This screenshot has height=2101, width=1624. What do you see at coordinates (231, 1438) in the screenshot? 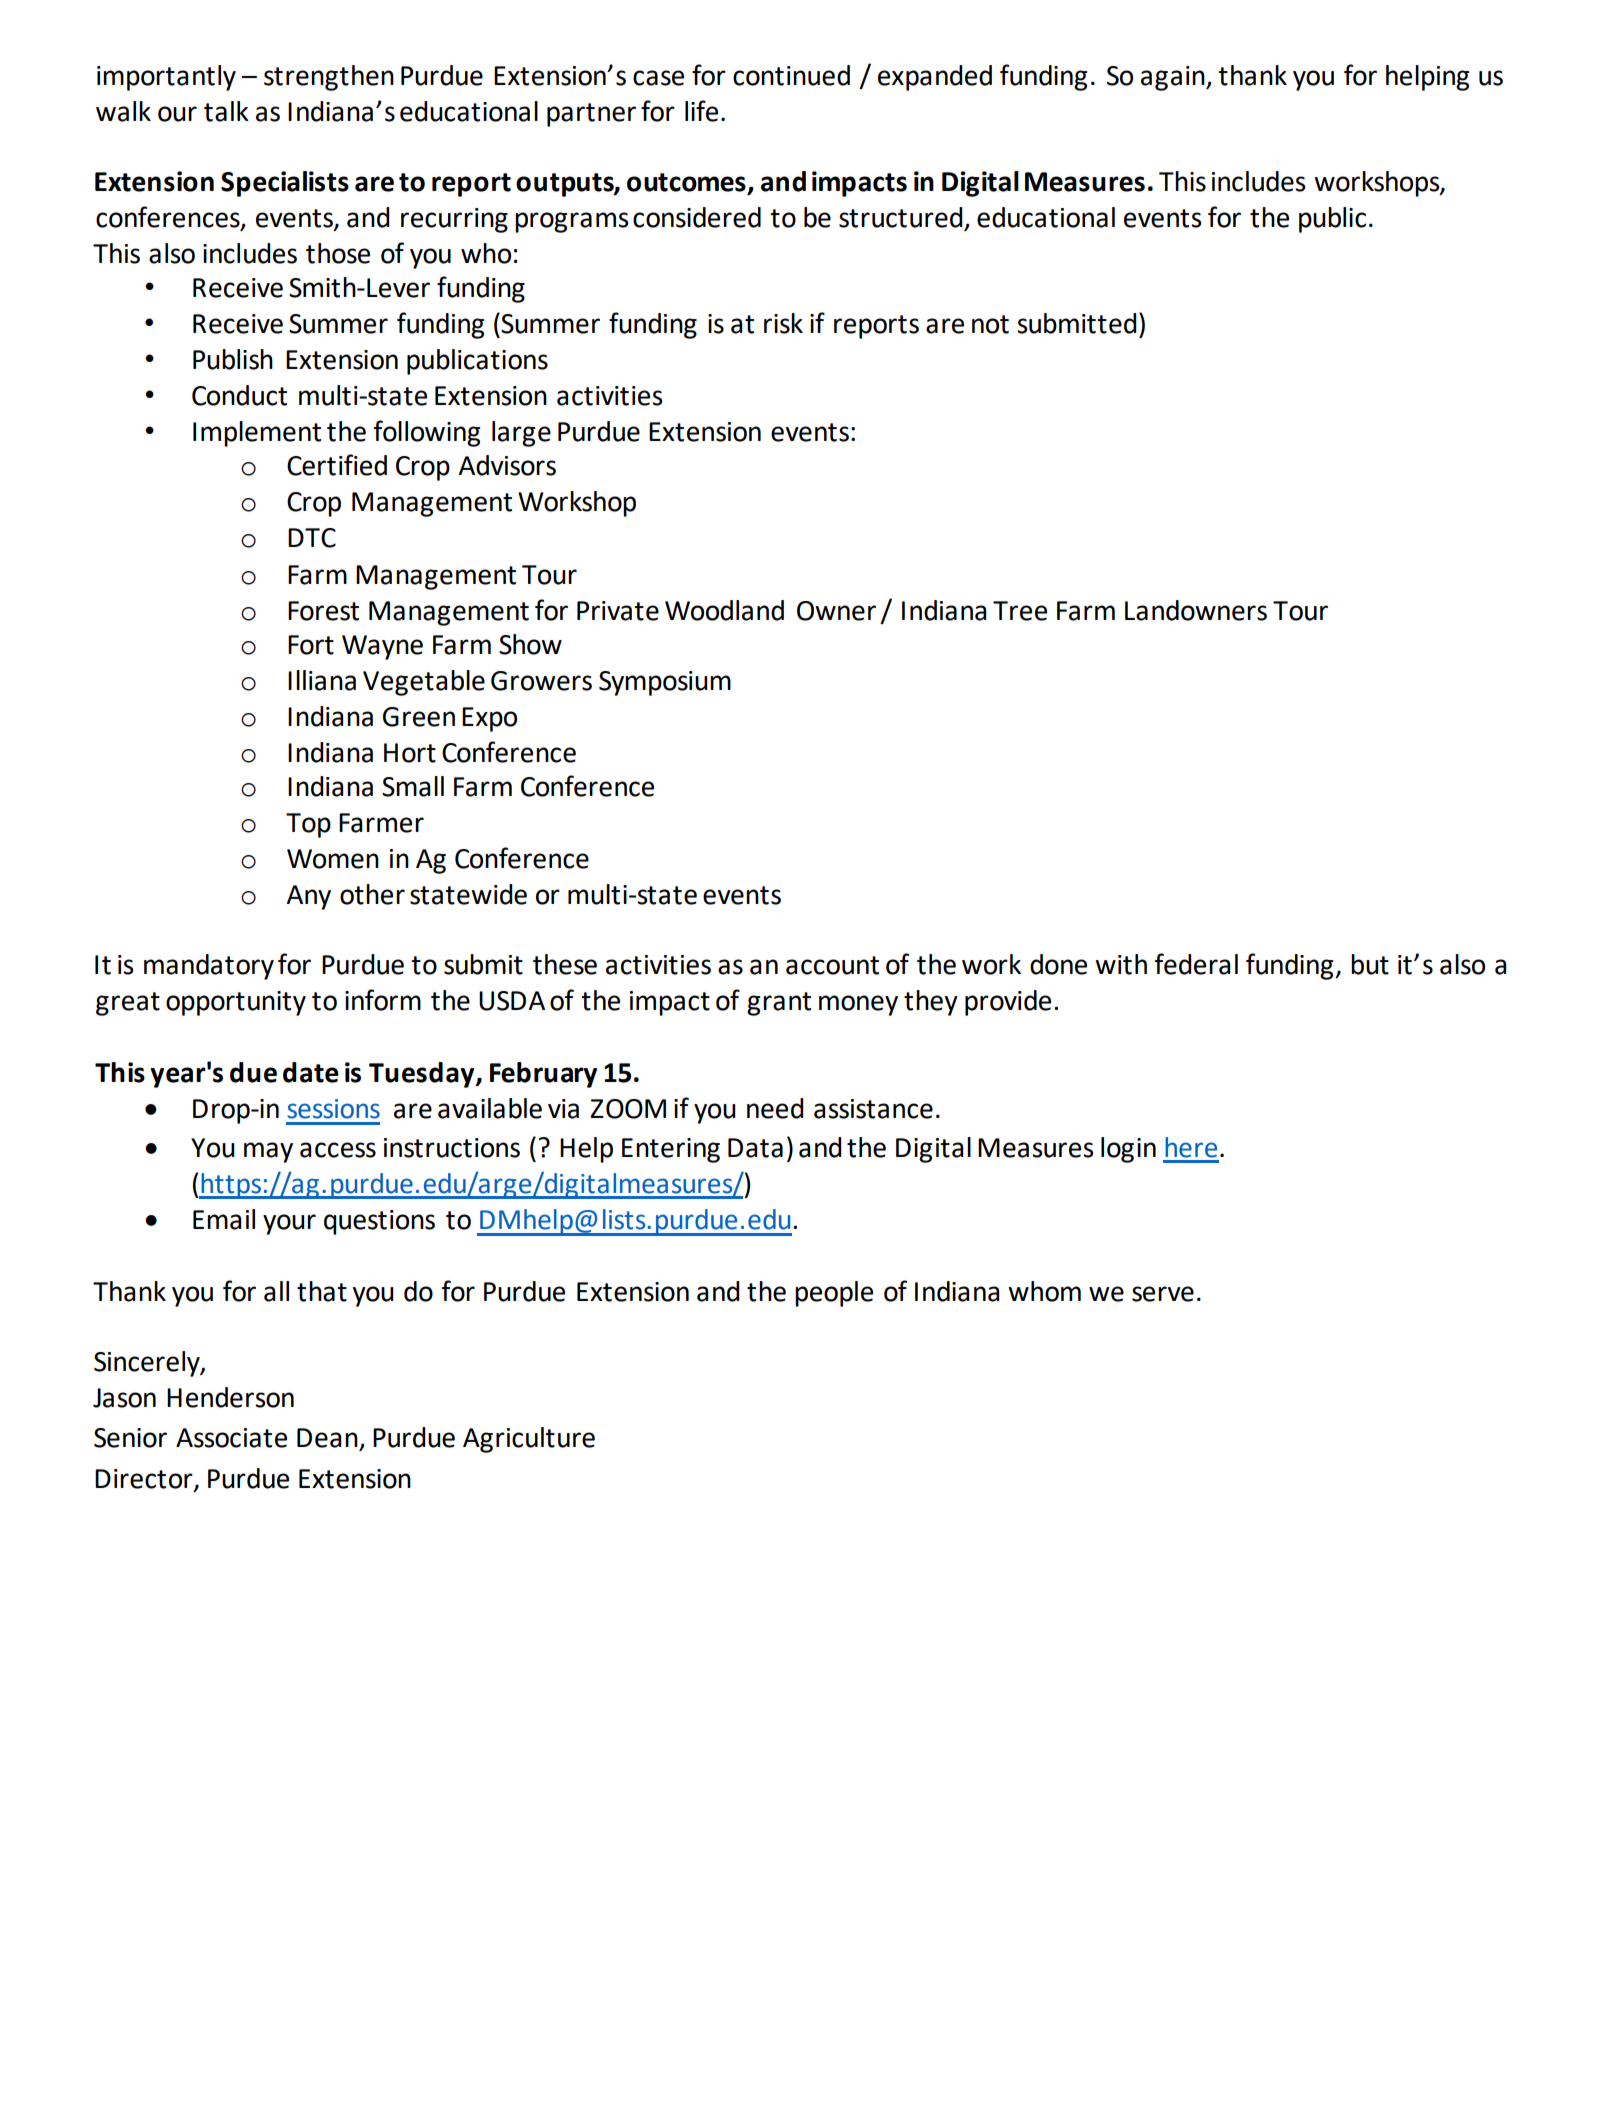
I see `Associate` at bounding box center [231, 1438].
